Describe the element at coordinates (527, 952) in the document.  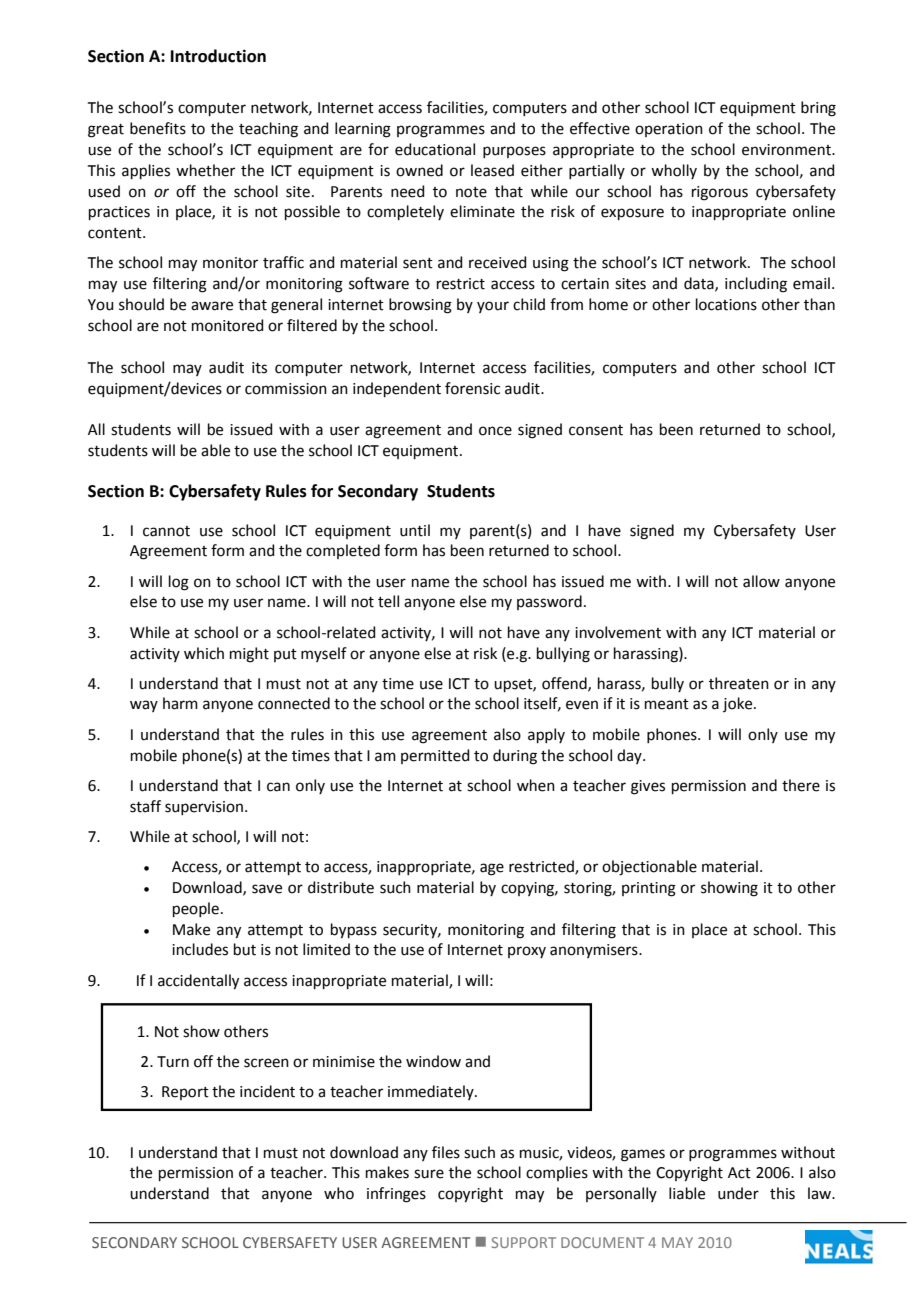
I see `proxy` at that location.
